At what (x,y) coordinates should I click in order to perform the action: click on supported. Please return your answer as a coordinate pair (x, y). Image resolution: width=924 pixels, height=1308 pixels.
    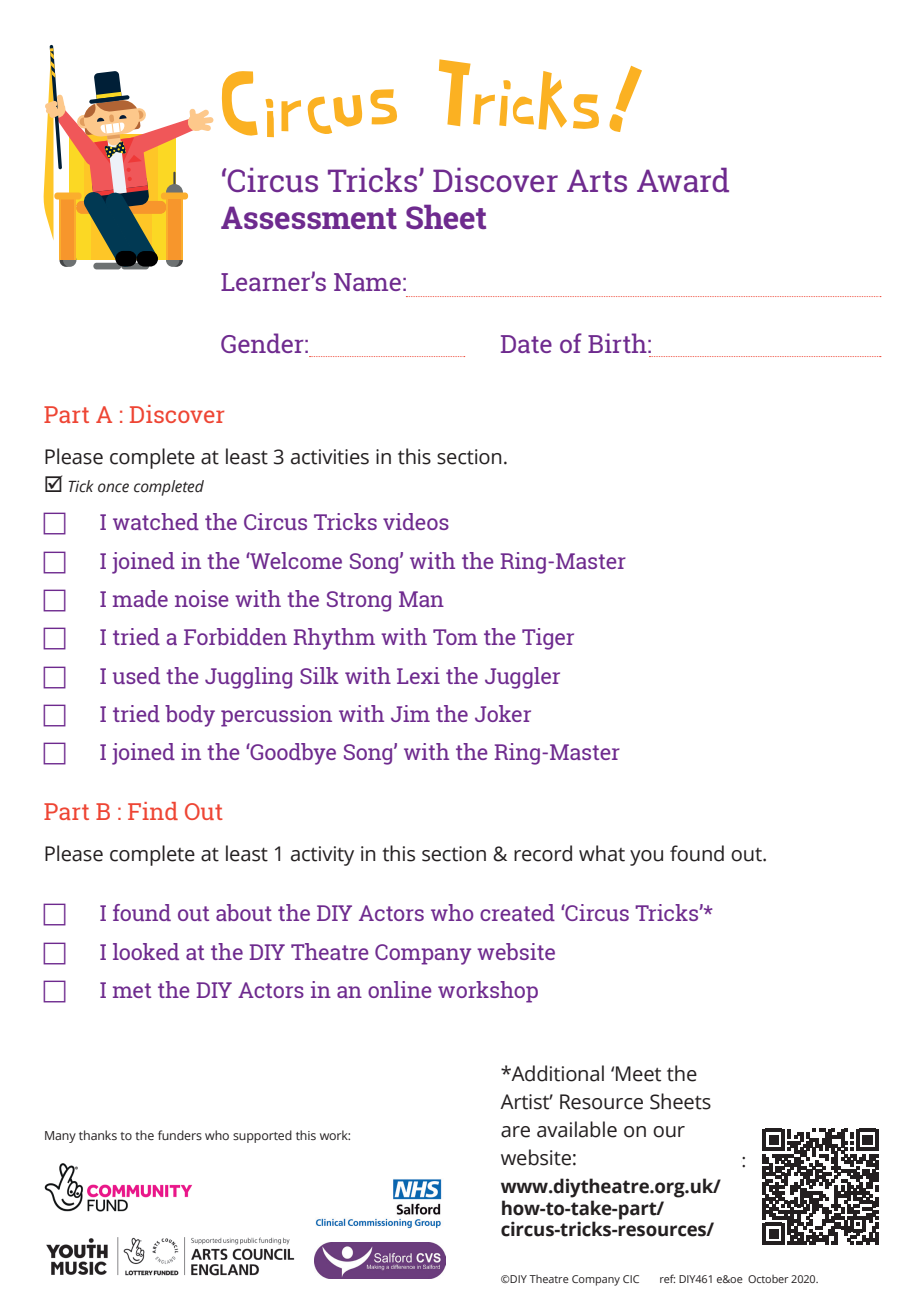
    Looking at the image, I should click on (262, 1136).
